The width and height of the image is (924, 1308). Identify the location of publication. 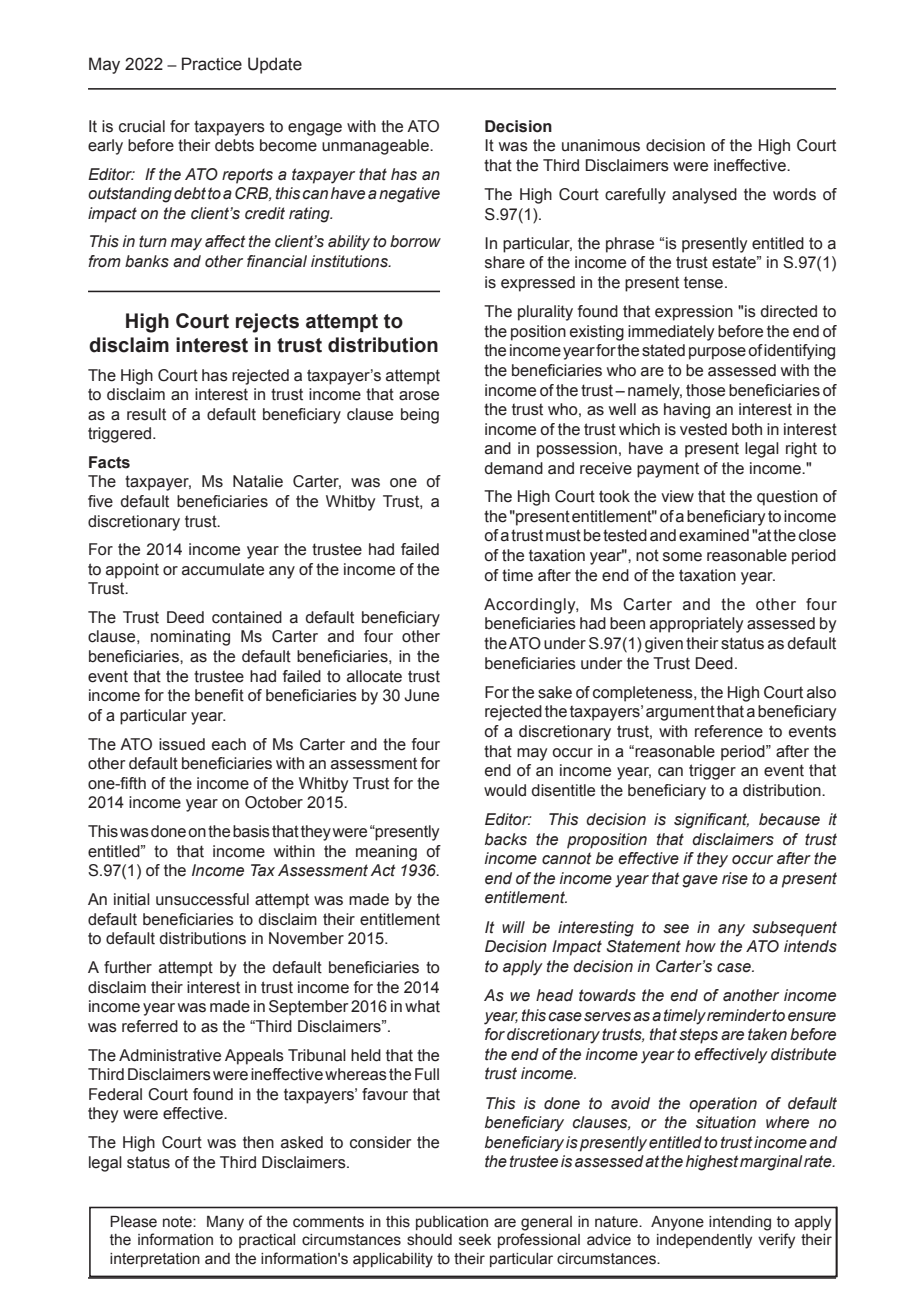
(452, 1223).
